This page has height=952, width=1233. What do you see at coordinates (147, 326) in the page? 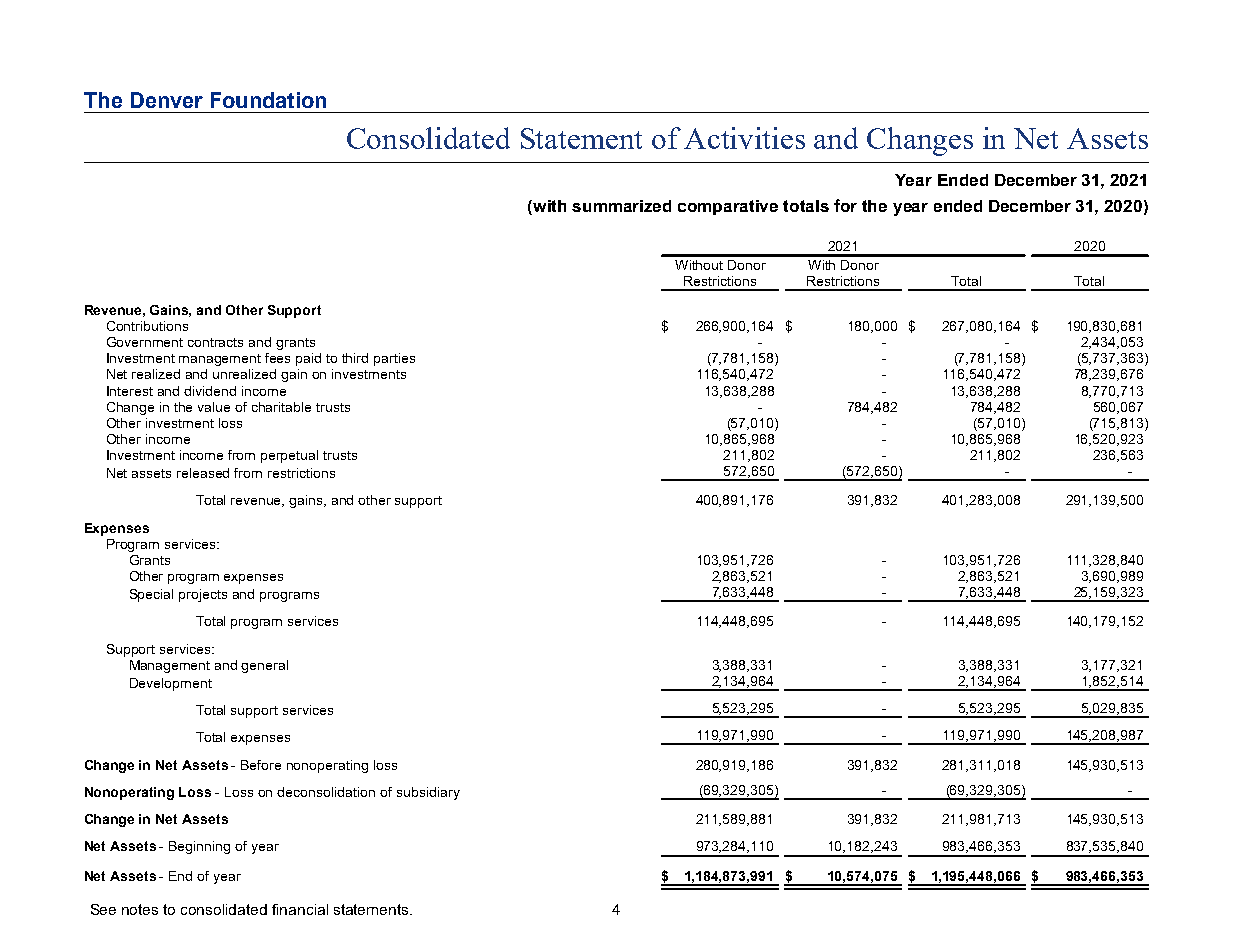
I see `Contributions` at bounding box center [147, 326].
